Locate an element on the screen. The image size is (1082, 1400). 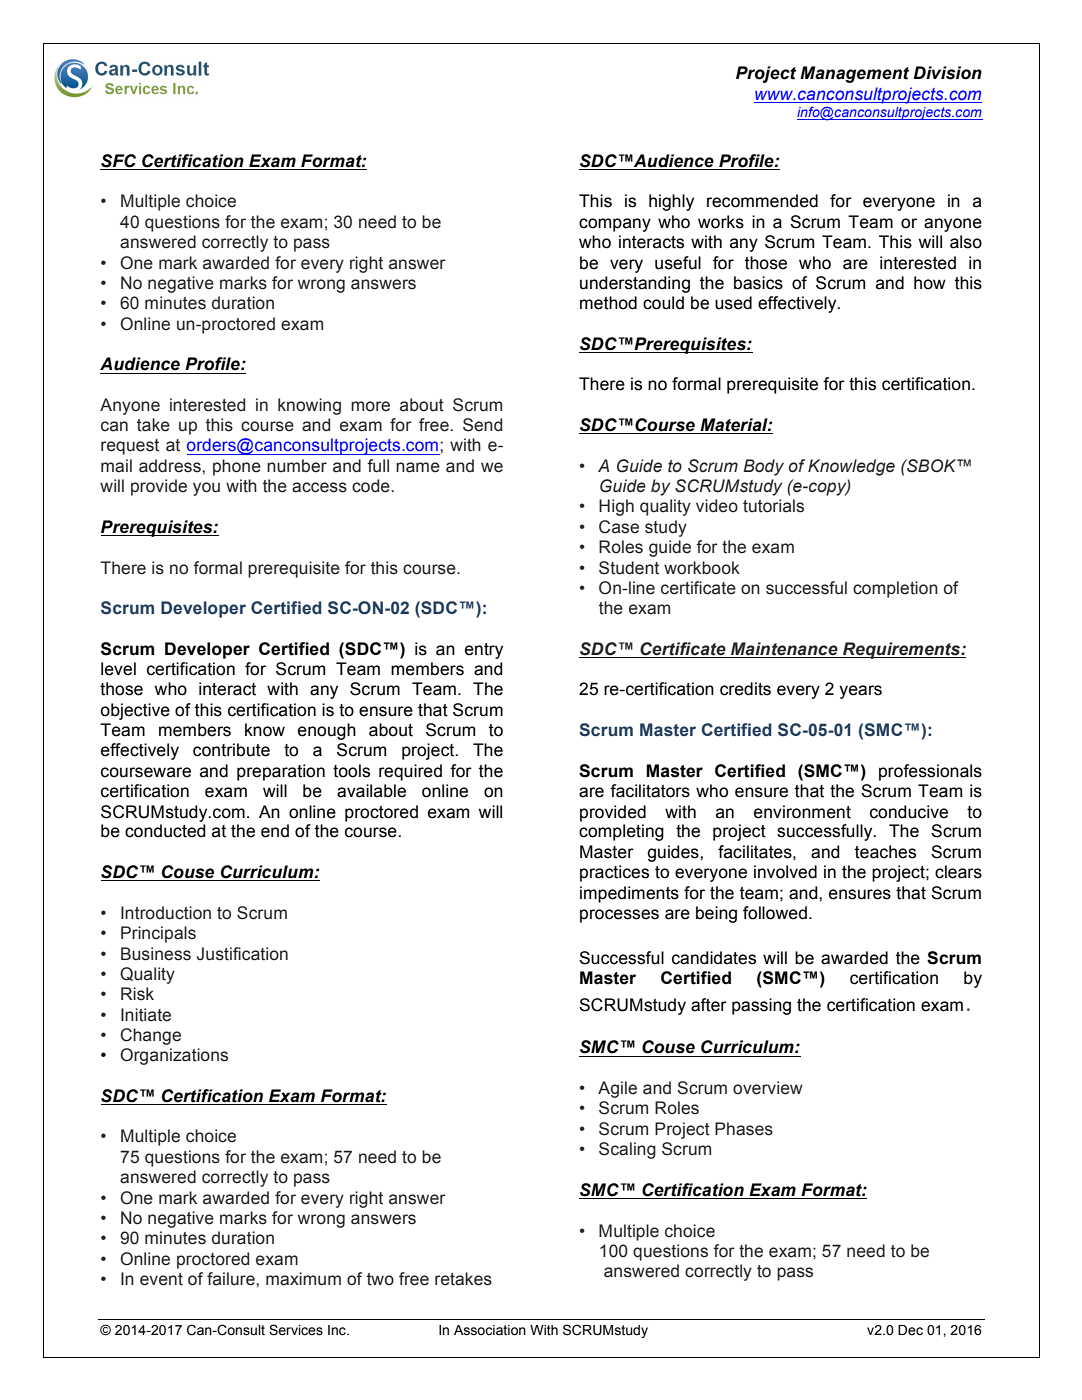
failure is located at coordinates (232, 1279).
